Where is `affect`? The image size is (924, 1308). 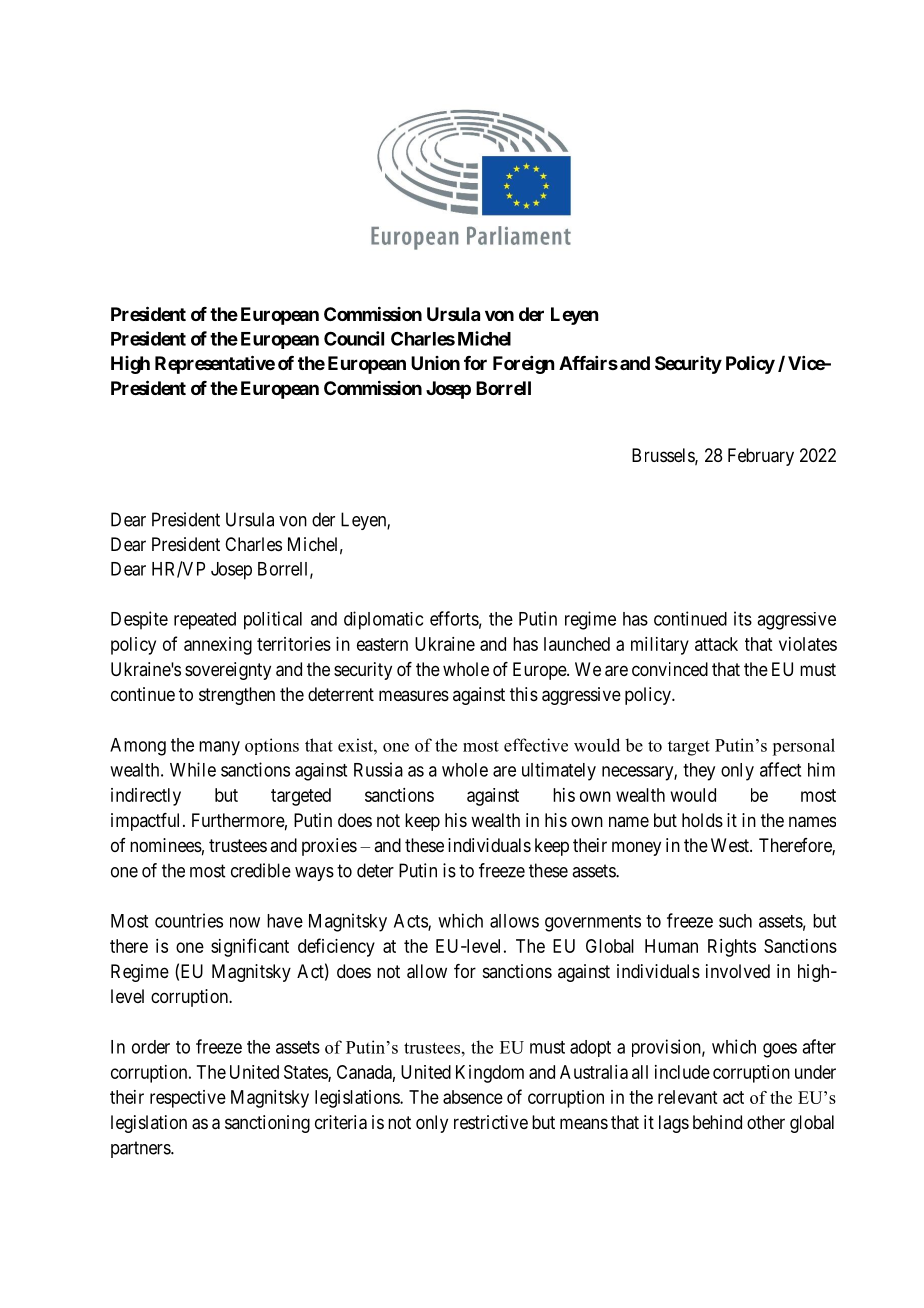 affect is located at coordinates (780, 769).
